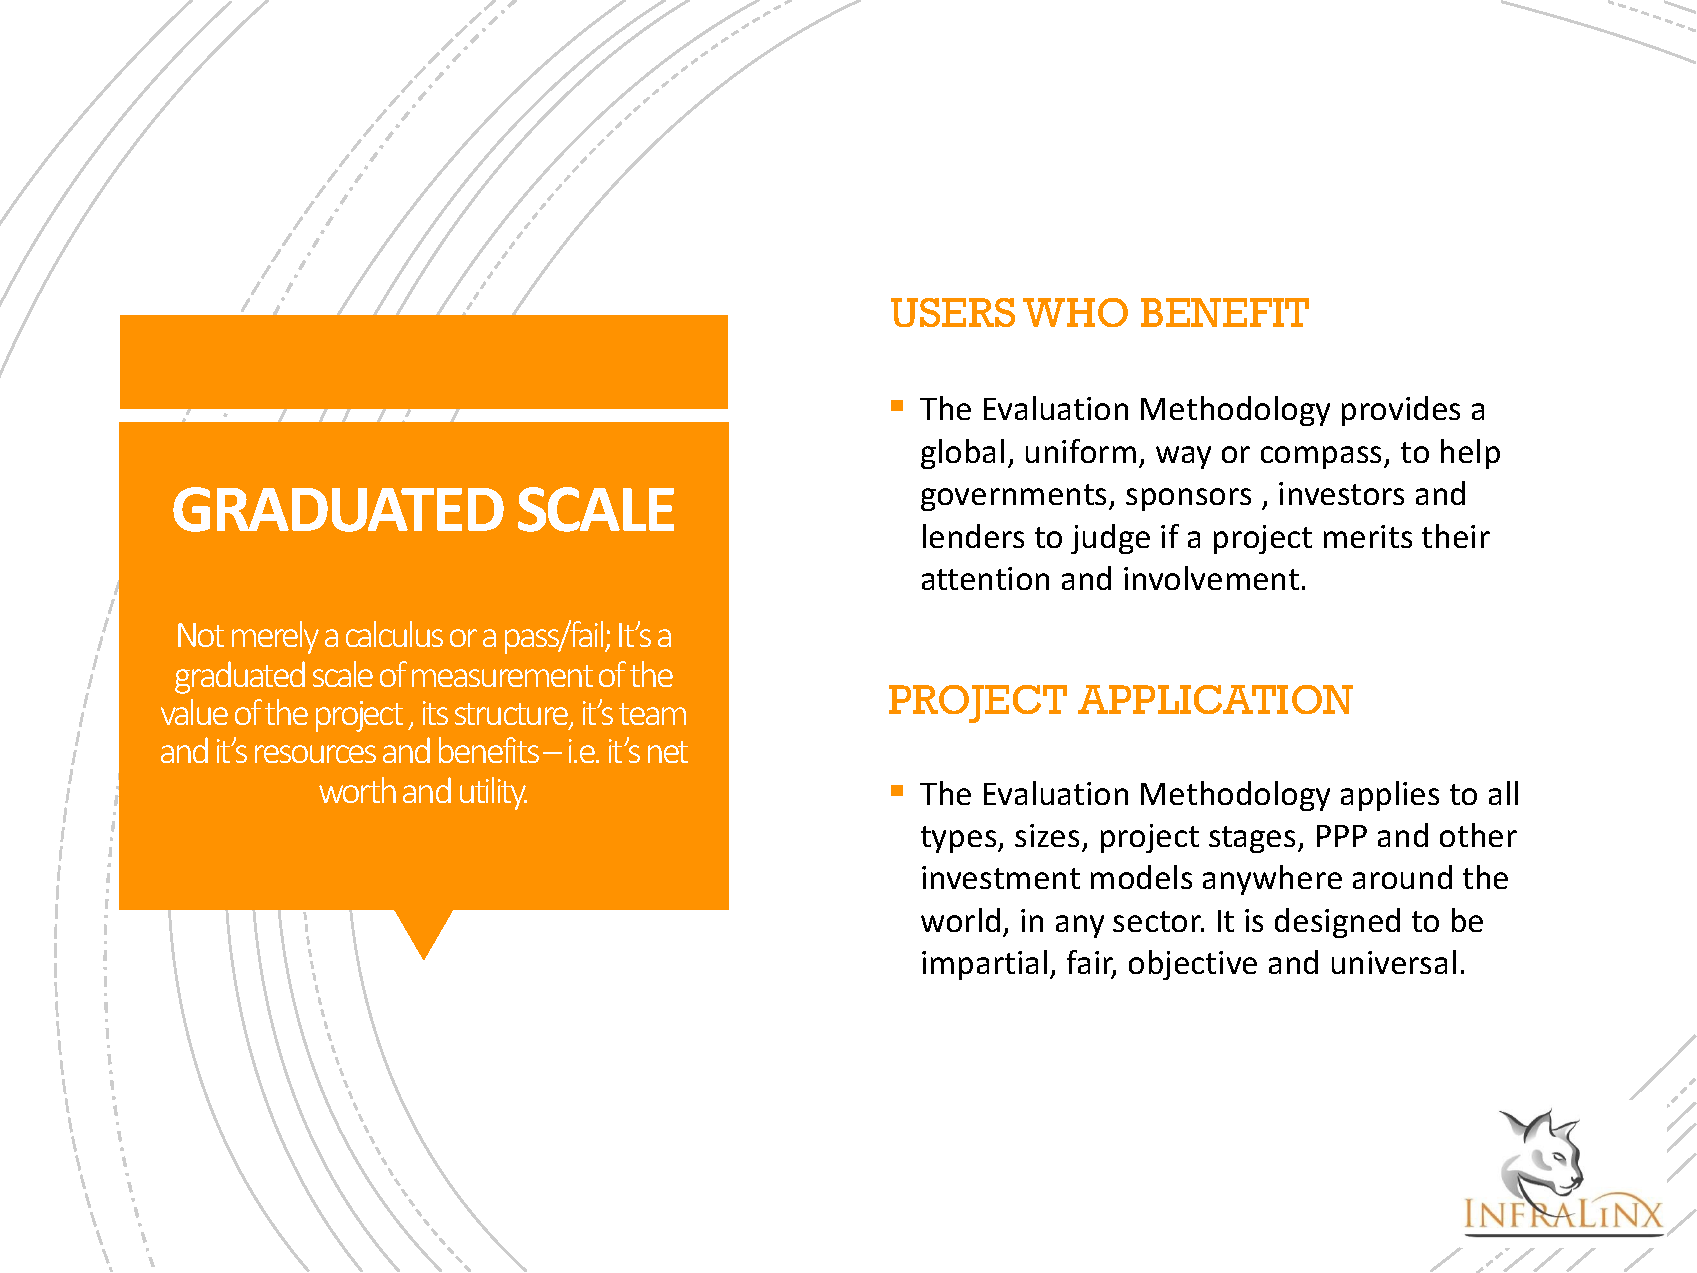 The height and width of the page is (1273, 1697). I want to click on worth, so click(357, 790).
